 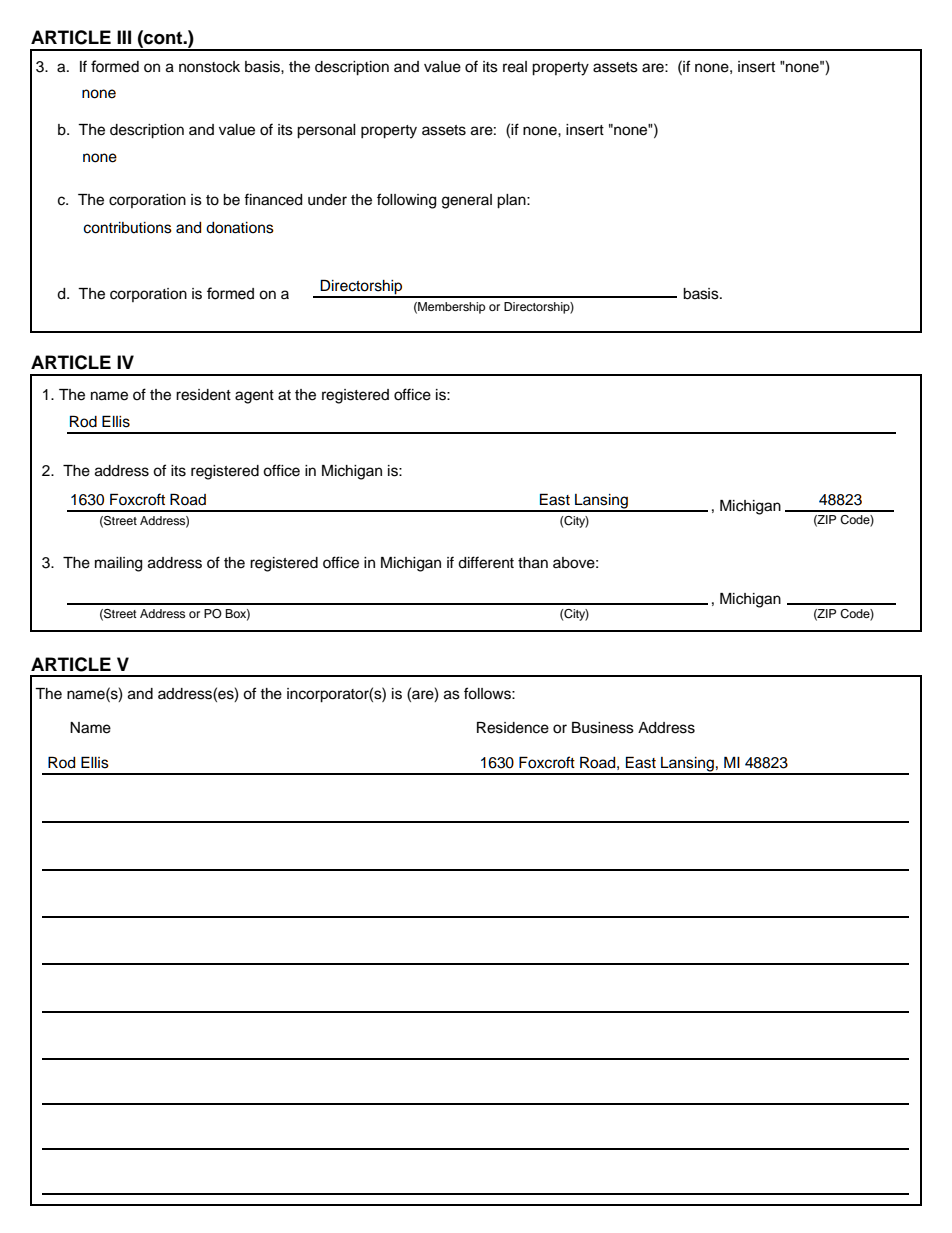 I want to click on than, so click(x=533, y=563).
